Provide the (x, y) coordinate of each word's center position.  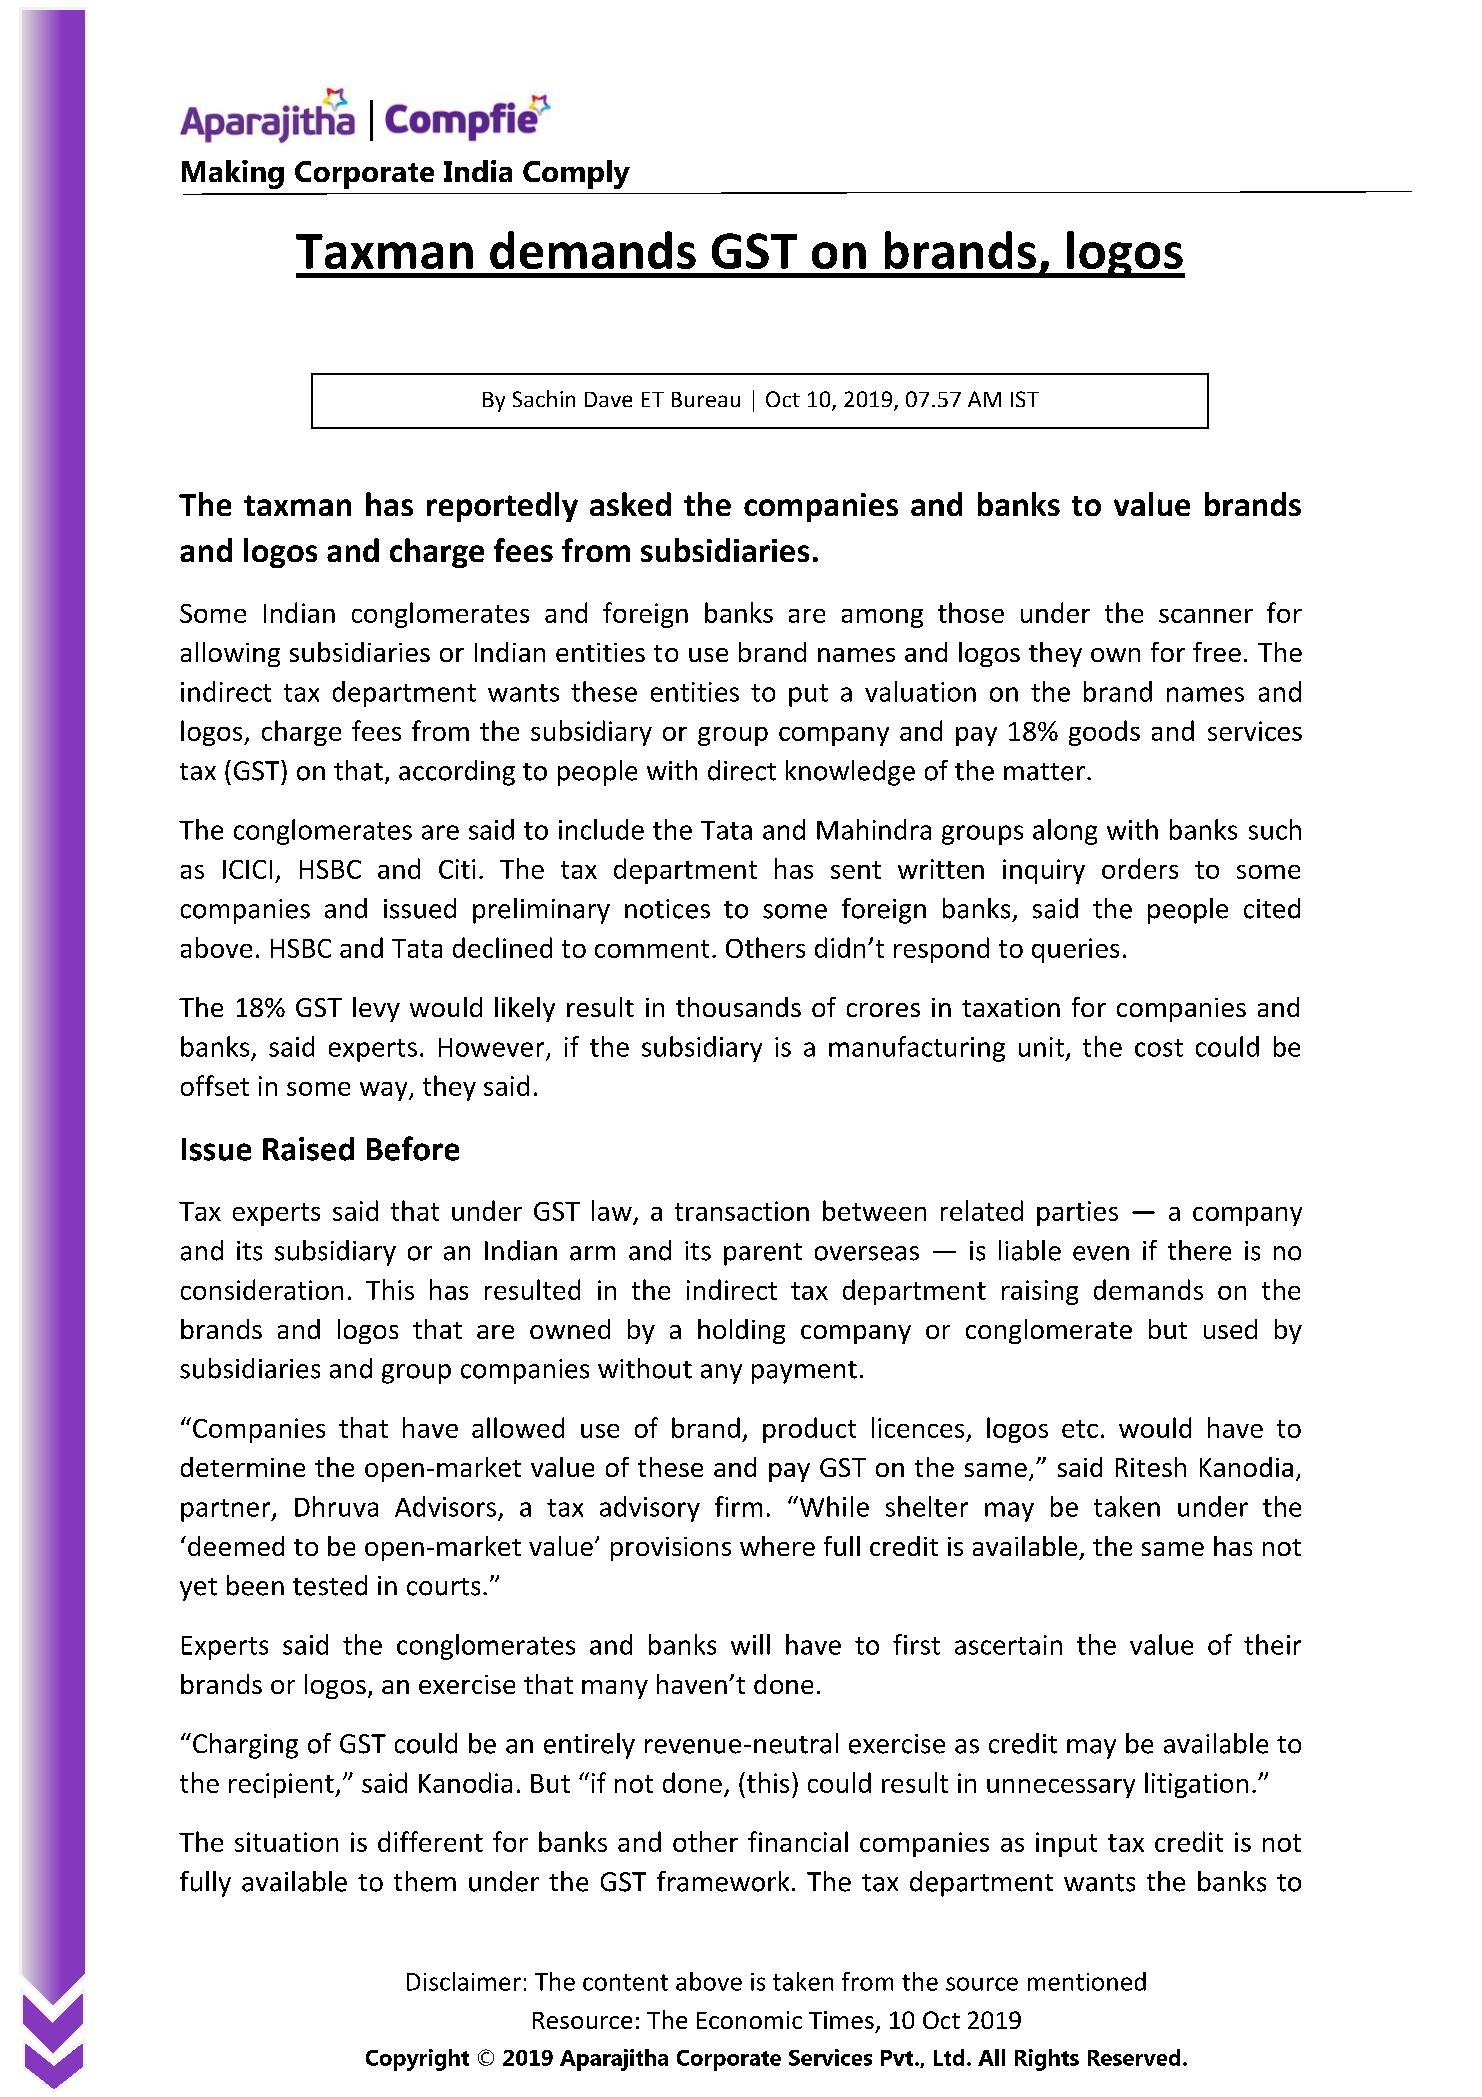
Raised (308, 1149)
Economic (749, 2020)
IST (1025, 399)
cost (1159, 1048)
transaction (742, 1211)
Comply (576, 174)
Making (233, 174)
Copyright (417, 2060)
